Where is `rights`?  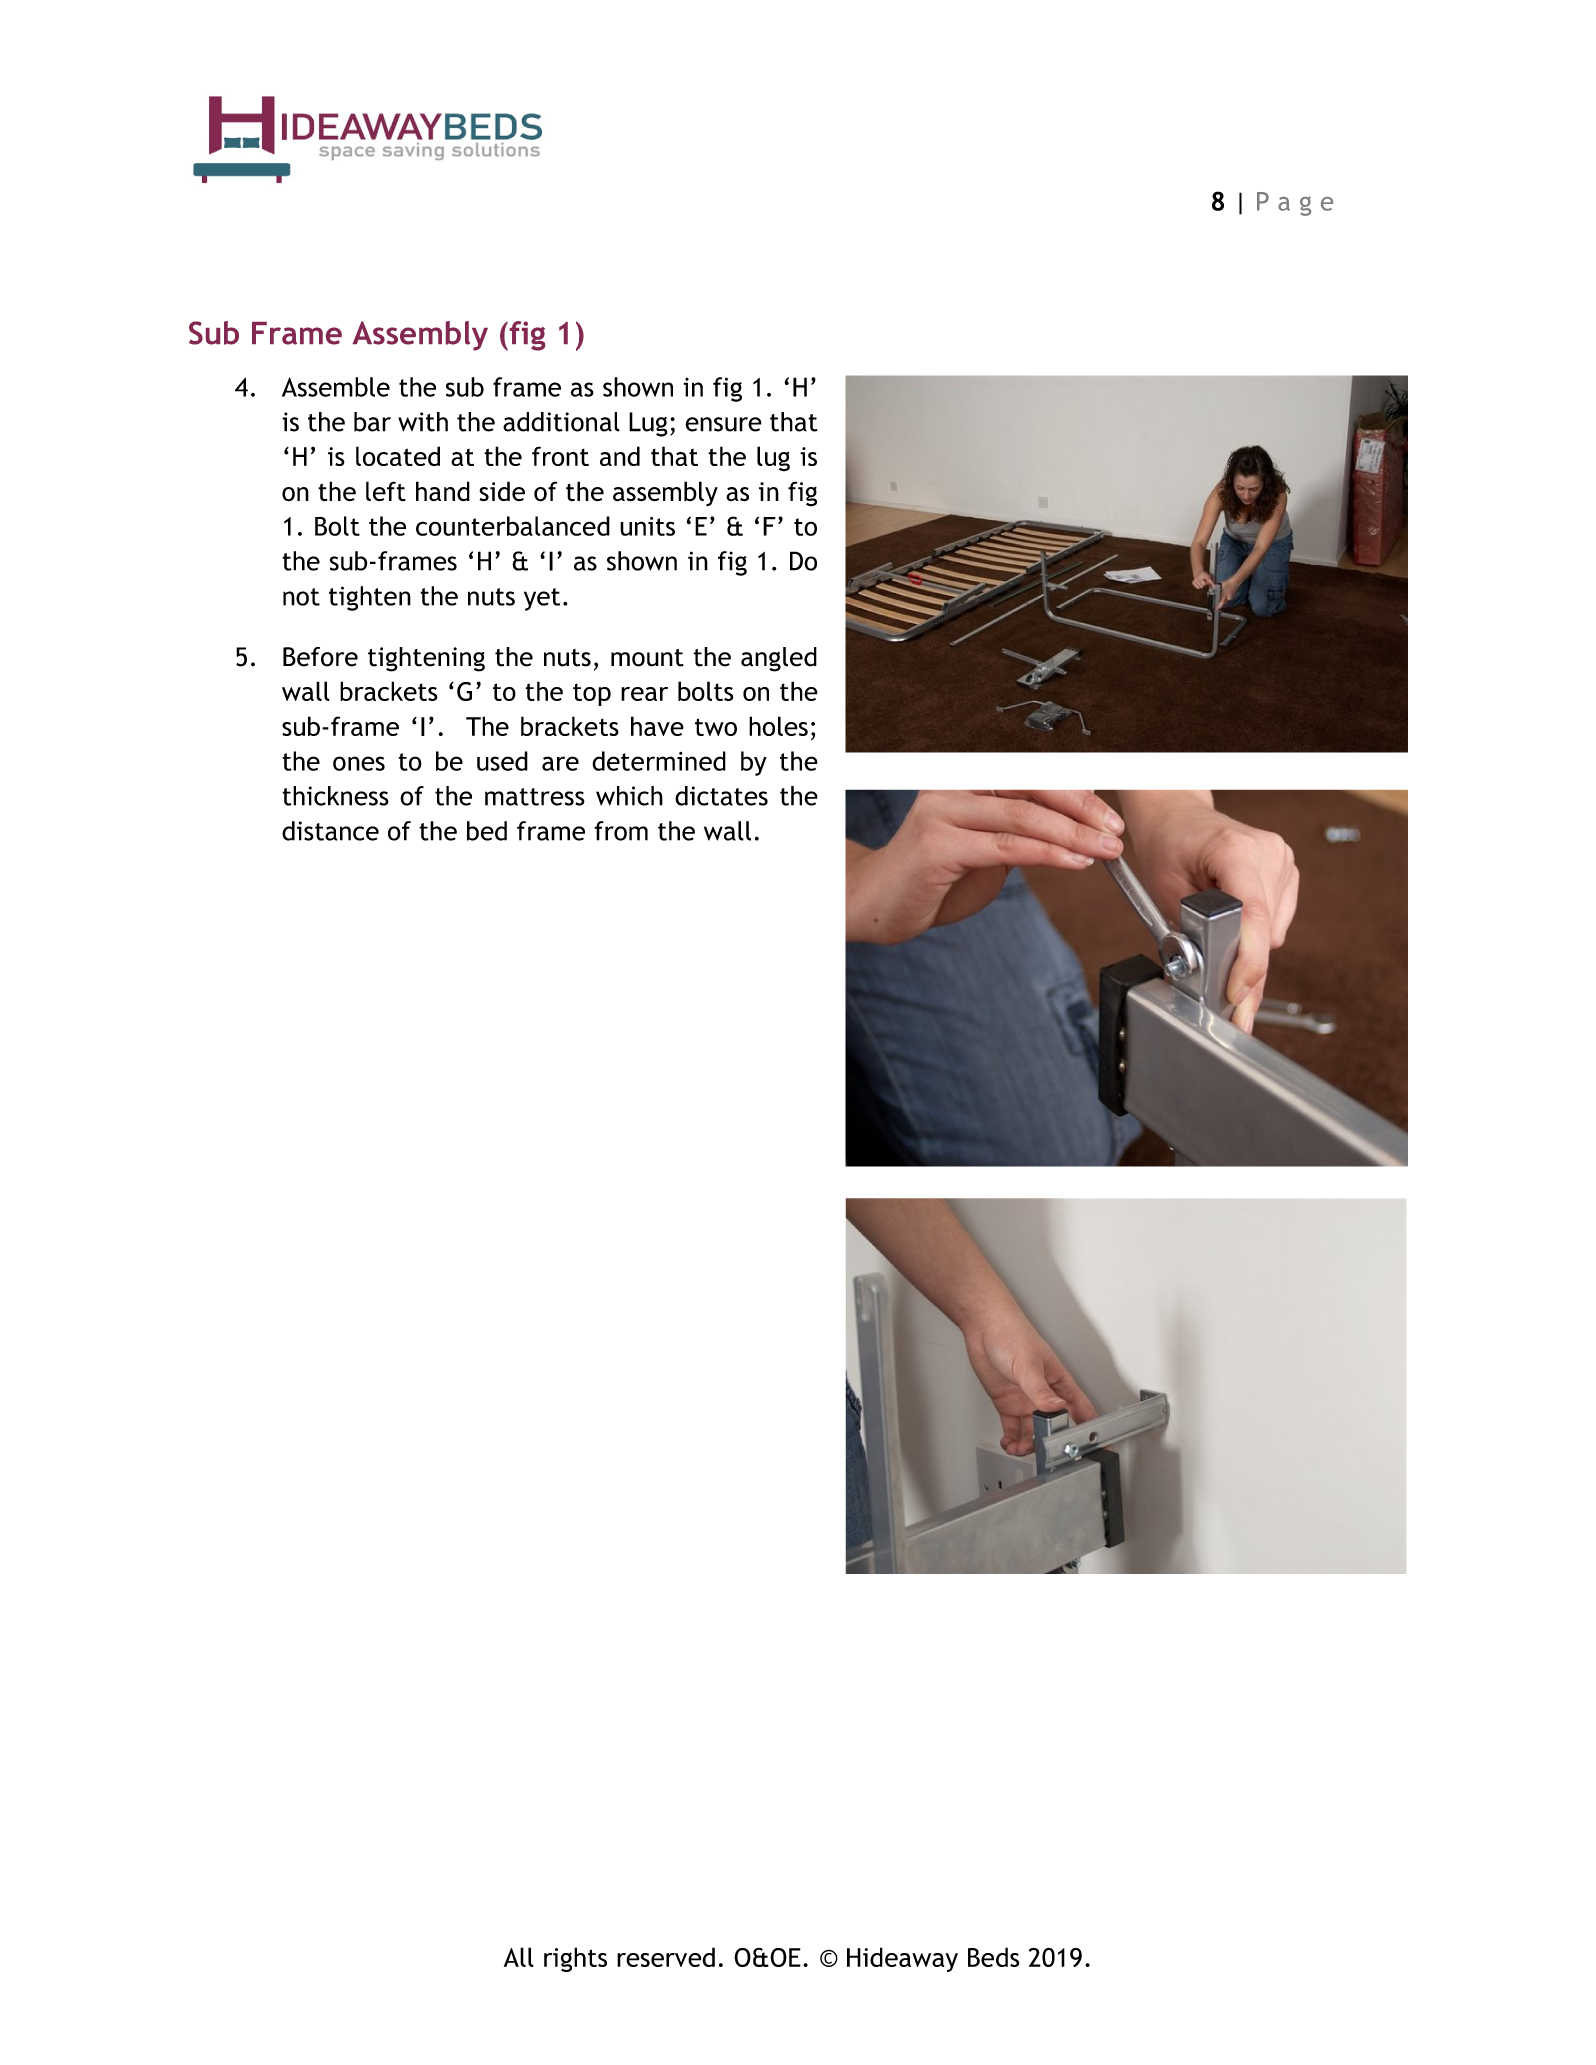 rights is located at coordinates (575, 1959).
